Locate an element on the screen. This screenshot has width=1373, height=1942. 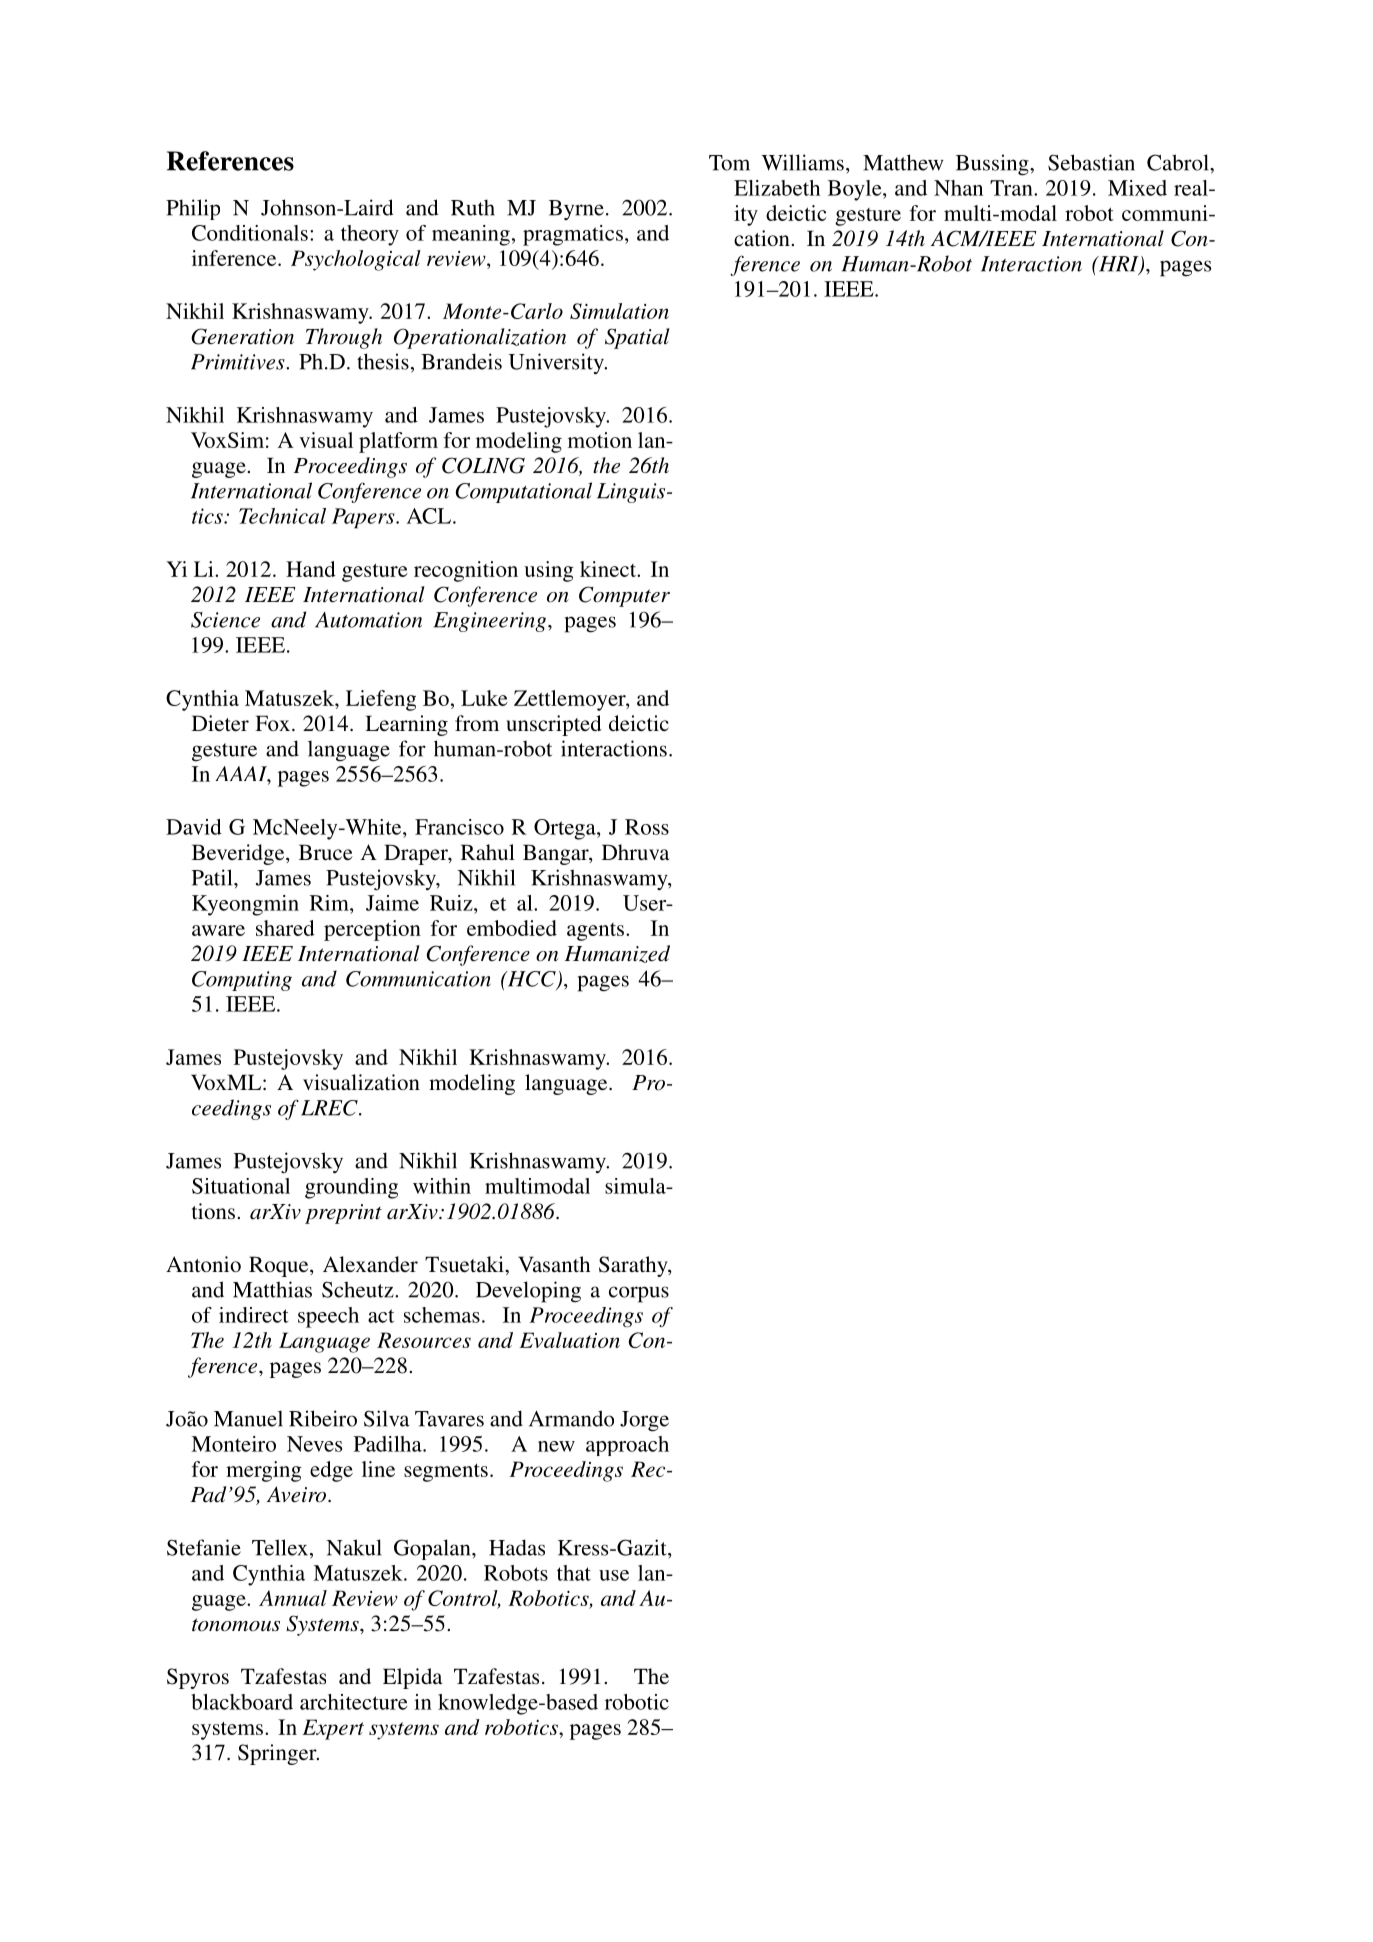
Computer is located at coordinates (624, 596).
